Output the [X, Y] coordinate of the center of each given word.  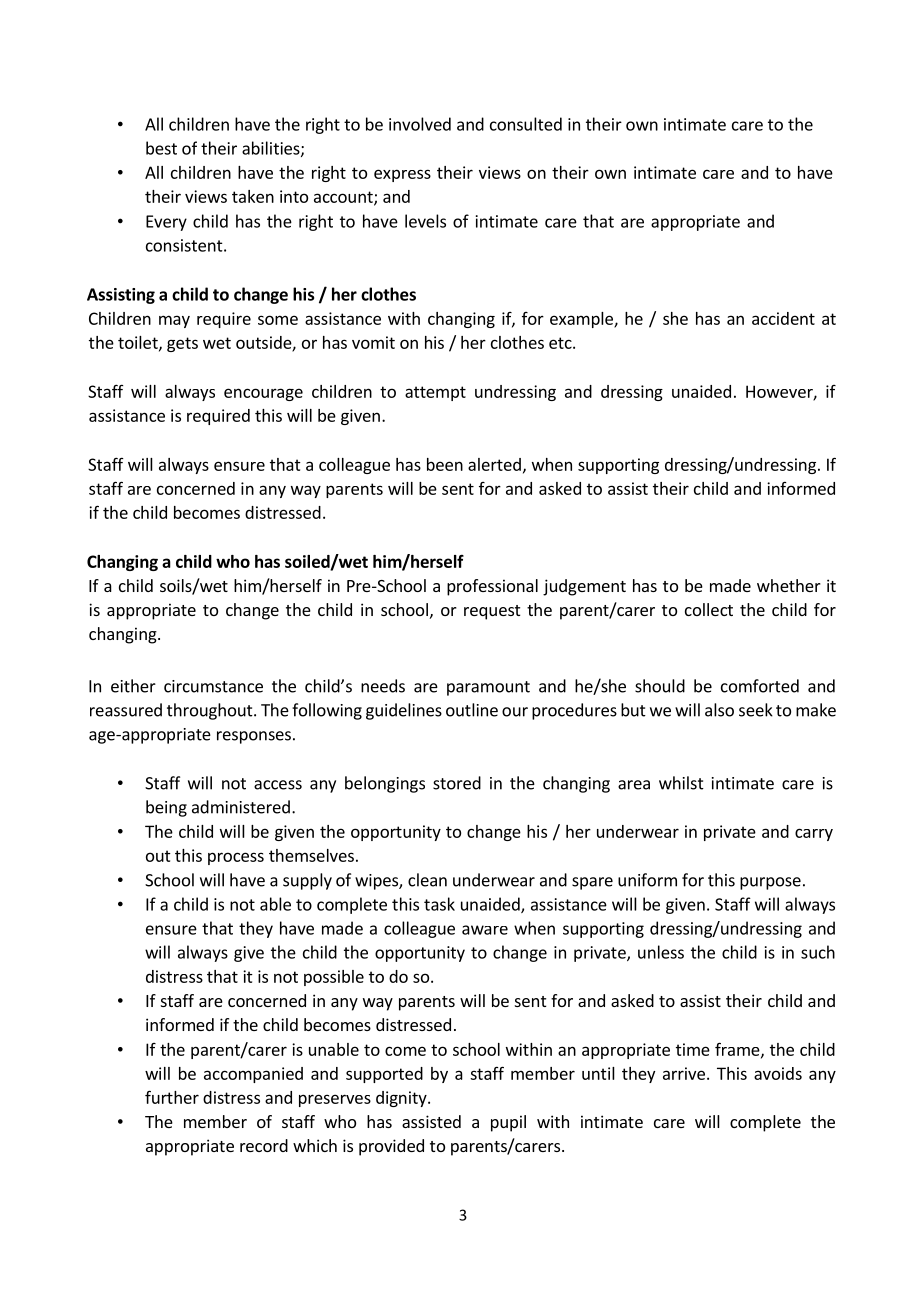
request [492, 612]
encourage [263, 394]
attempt [435, 393]
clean [427, 880]
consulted [526, 124]
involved [420, 124]
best [161, 148]
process [236, 858]
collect [709, 609]
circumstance [213, 686]
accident [783, 318]
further [172, 1097]
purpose [770, 883]
